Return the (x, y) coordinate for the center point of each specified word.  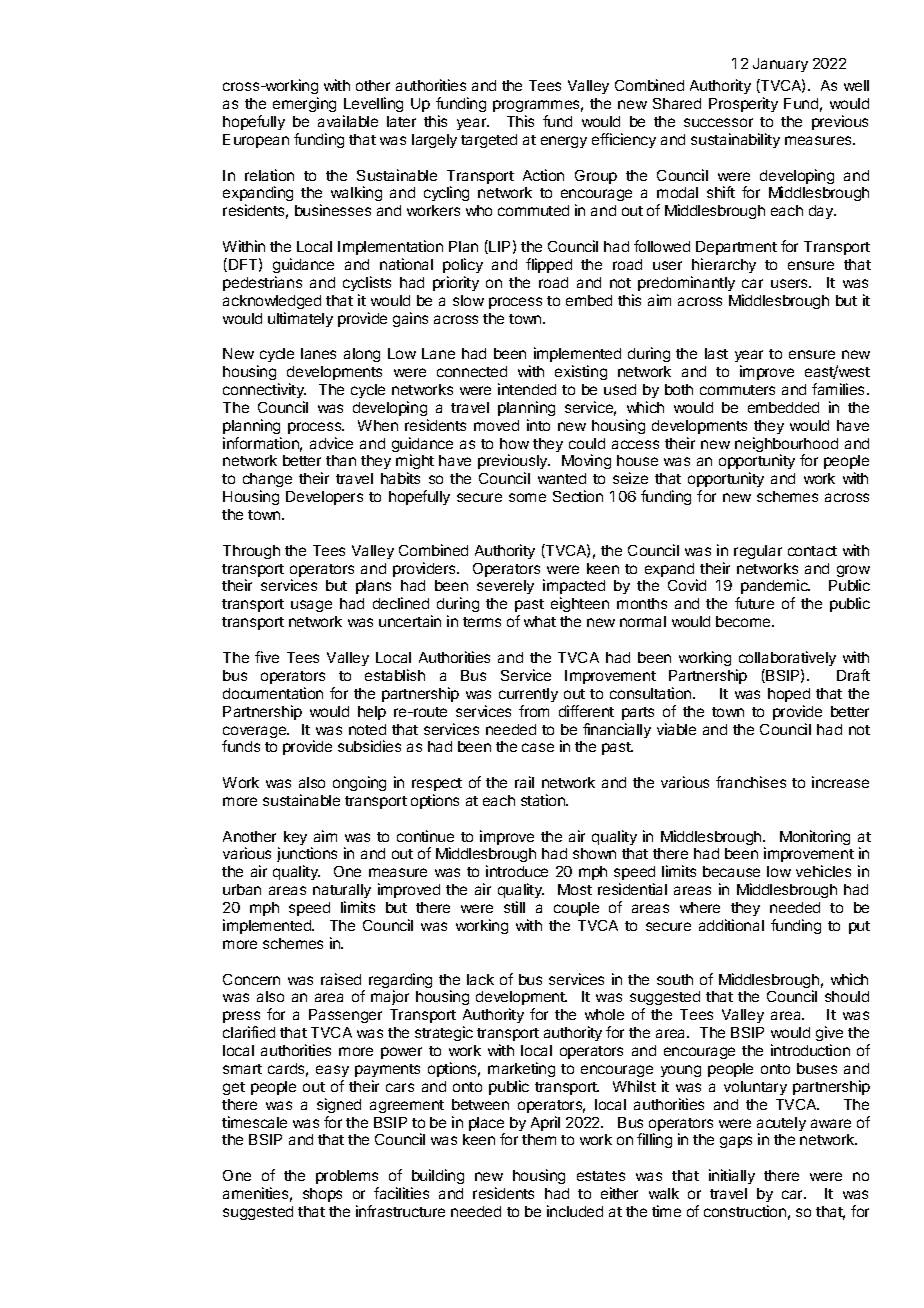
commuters (737, 390)
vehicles (823, 871)
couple (576, 909)
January (780, 65)
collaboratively (787, 658)
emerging (304, 104)
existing (581, 372)
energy (564, 142)
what (540, 621)
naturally (342, 891)
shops (322, 1195)
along (362, 355)
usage (311, 606)
